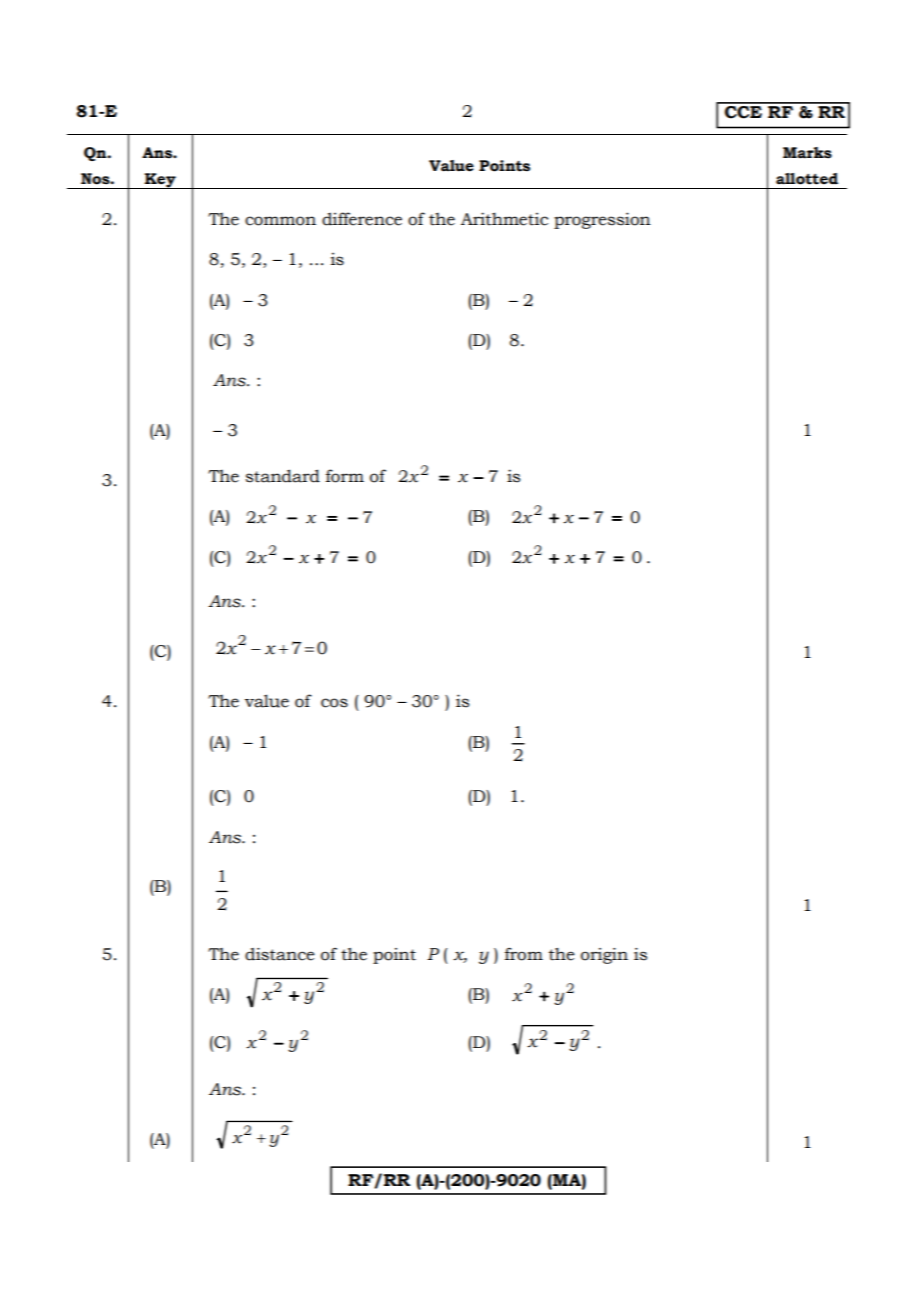  Describe the element at coordinates (345, 476) in the page. I see `form` at that location.
